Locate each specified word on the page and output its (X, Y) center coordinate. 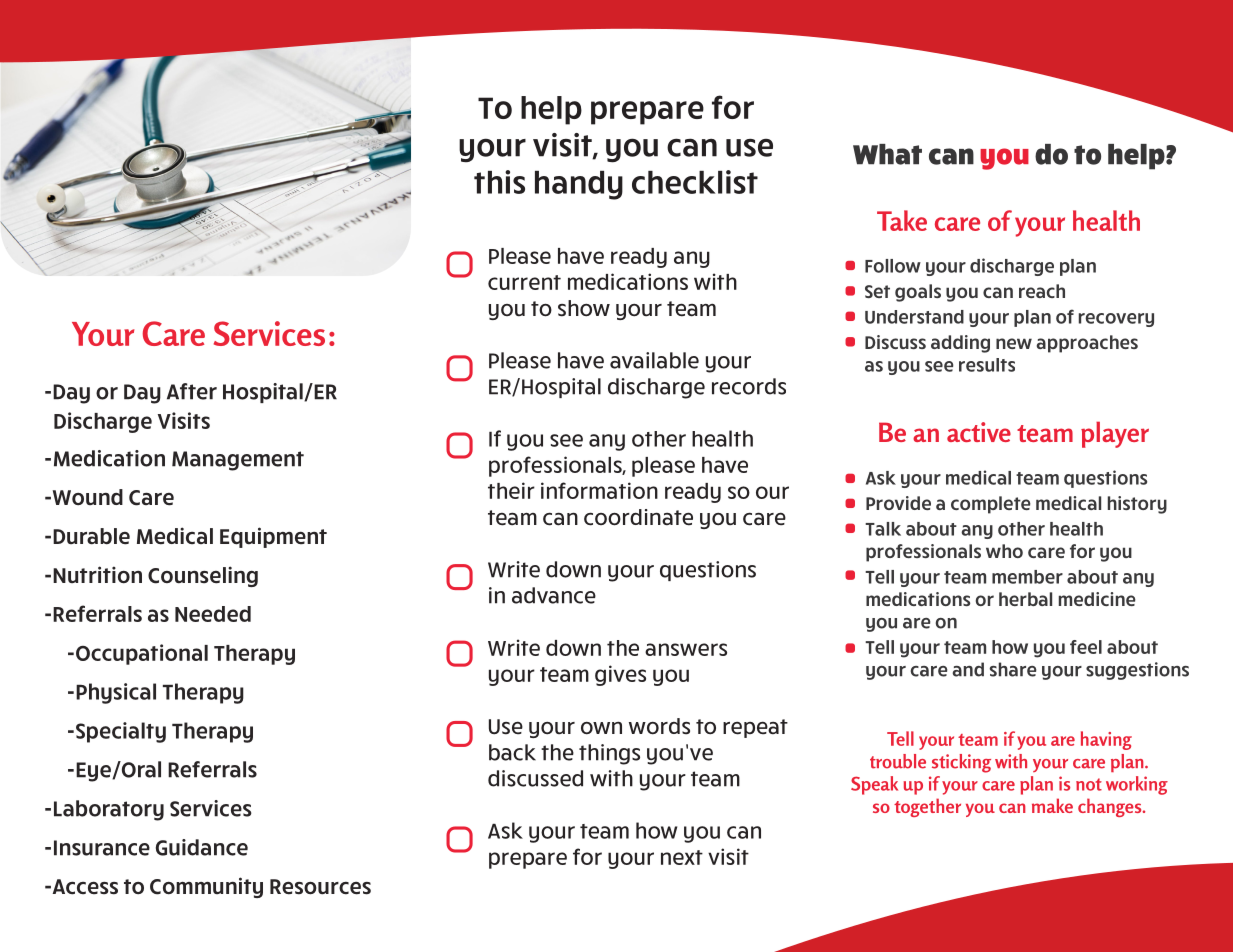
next (682, 857)
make (1052, 805)
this (499, 182)
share (1013, 669)
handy (579, 185)
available (654, 360)
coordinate (638, 517)
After (192, 391)
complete (991, 505)
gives (620, 675)
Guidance (202, 847)
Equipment (273, 537)
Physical (116, 693)
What (887, 154)
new (1014, 343)
